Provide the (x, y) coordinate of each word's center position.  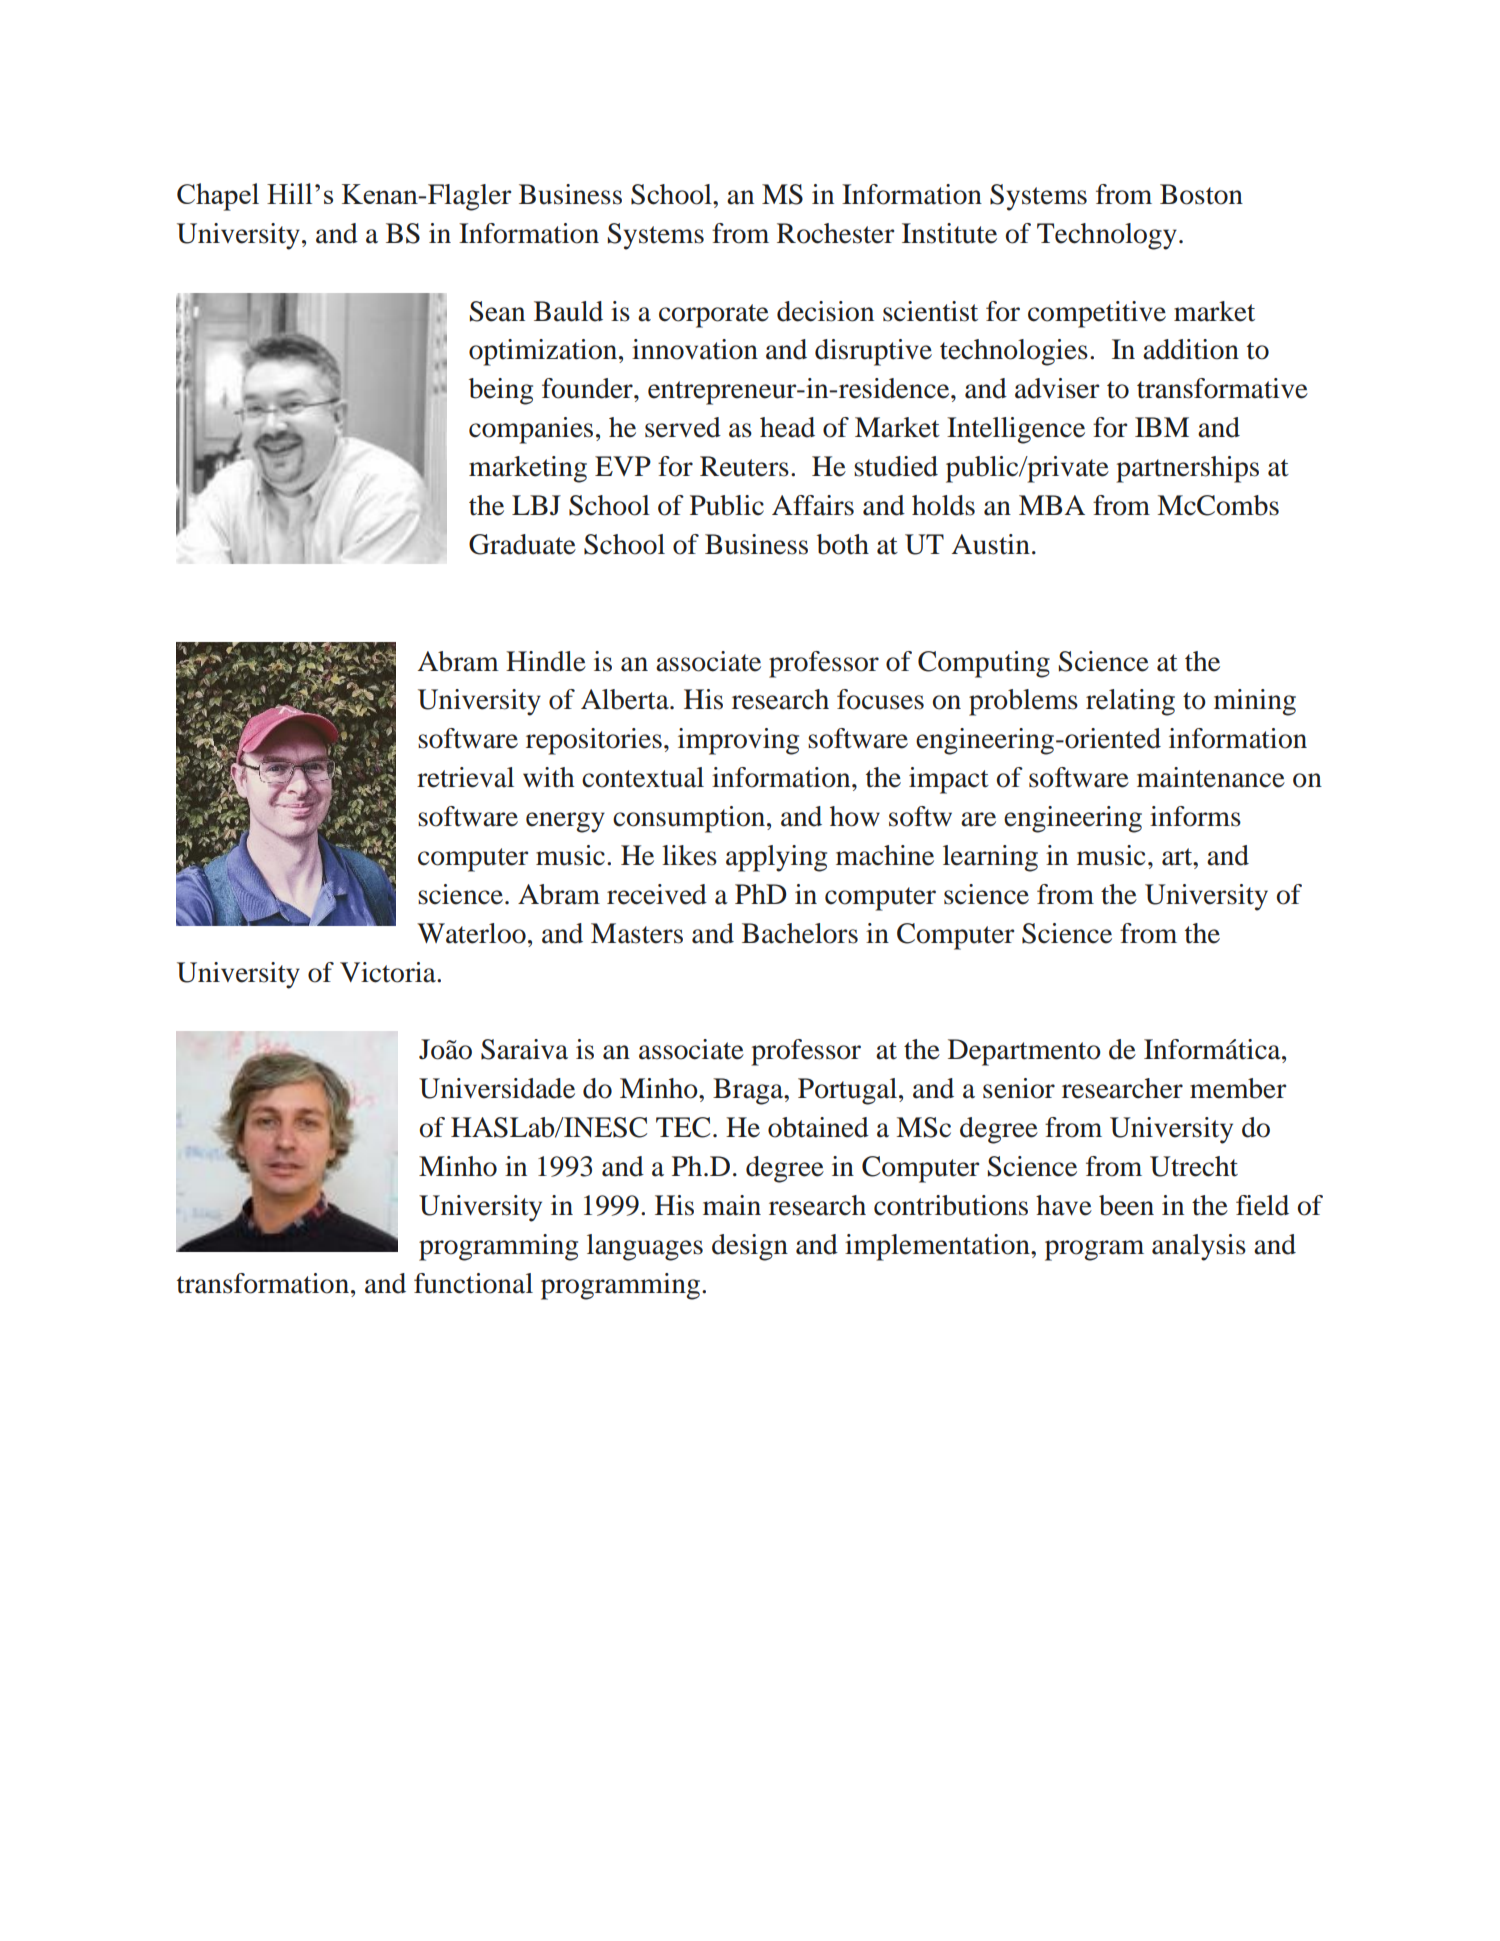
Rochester (835, 233)
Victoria (389, 972)
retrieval (465, 777)
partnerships (1187, 469)
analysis (1199, 1247)
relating (1130, 702)
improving (738, 741)
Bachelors (800, 933)
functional (473, 1283)
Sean (497, 311)
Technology (1107, 236)
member (1238, 1088)
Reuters (744, 466)
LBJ (536, 505)
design (750, 1247)
